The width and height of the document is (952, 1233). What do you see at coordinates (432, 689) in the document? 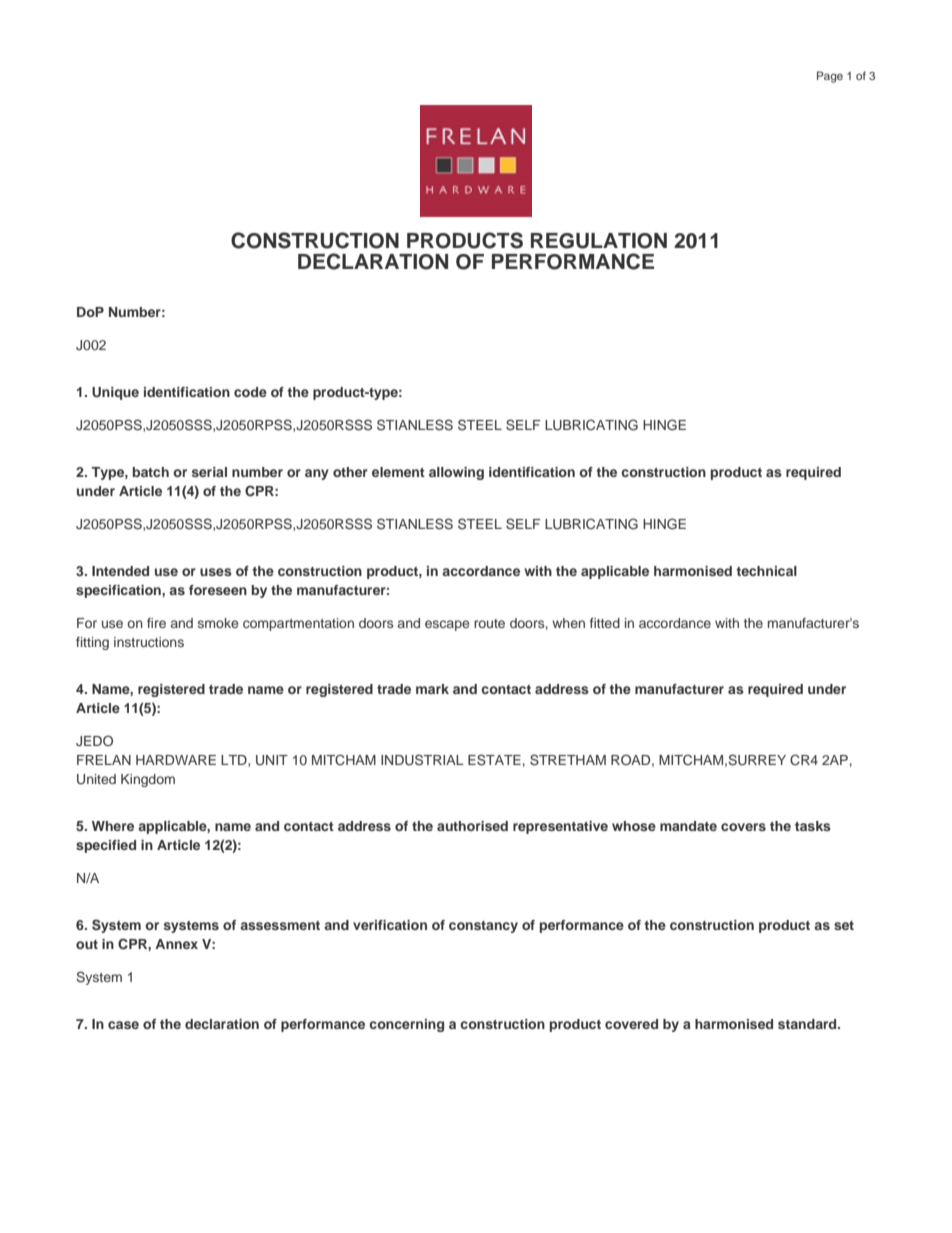
I see `mark` at bounding box center [432, 689].
